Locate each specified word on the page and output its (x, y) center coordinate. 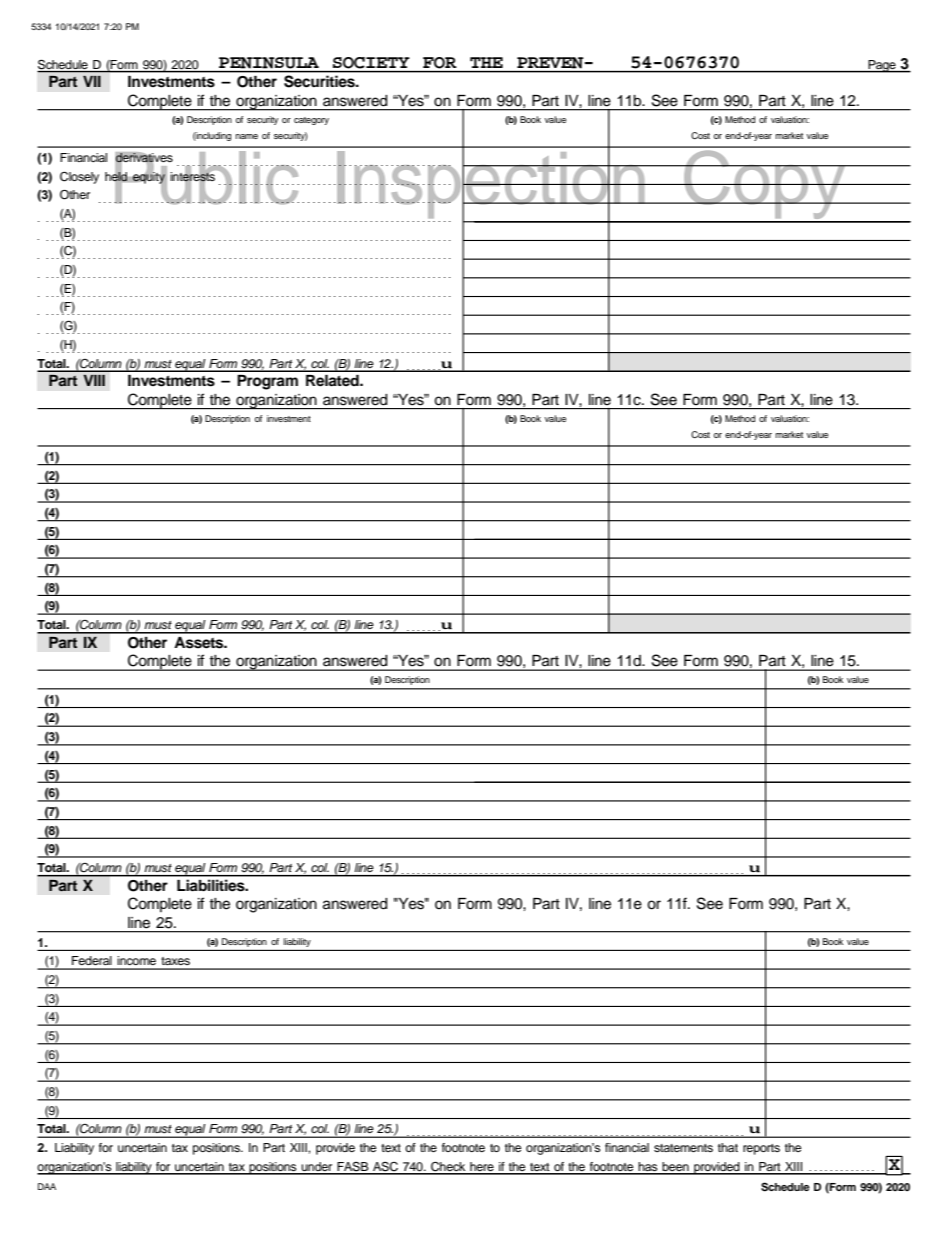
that (728, 1147)
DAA (47, 1186)
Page (882, 66)
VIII (94, 380)
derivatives (144, 158)
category (311, 121)
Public (206, 177)
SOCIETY (371, 62)
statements (683, 1148)
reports (761, 1149)
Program (267, 382)
